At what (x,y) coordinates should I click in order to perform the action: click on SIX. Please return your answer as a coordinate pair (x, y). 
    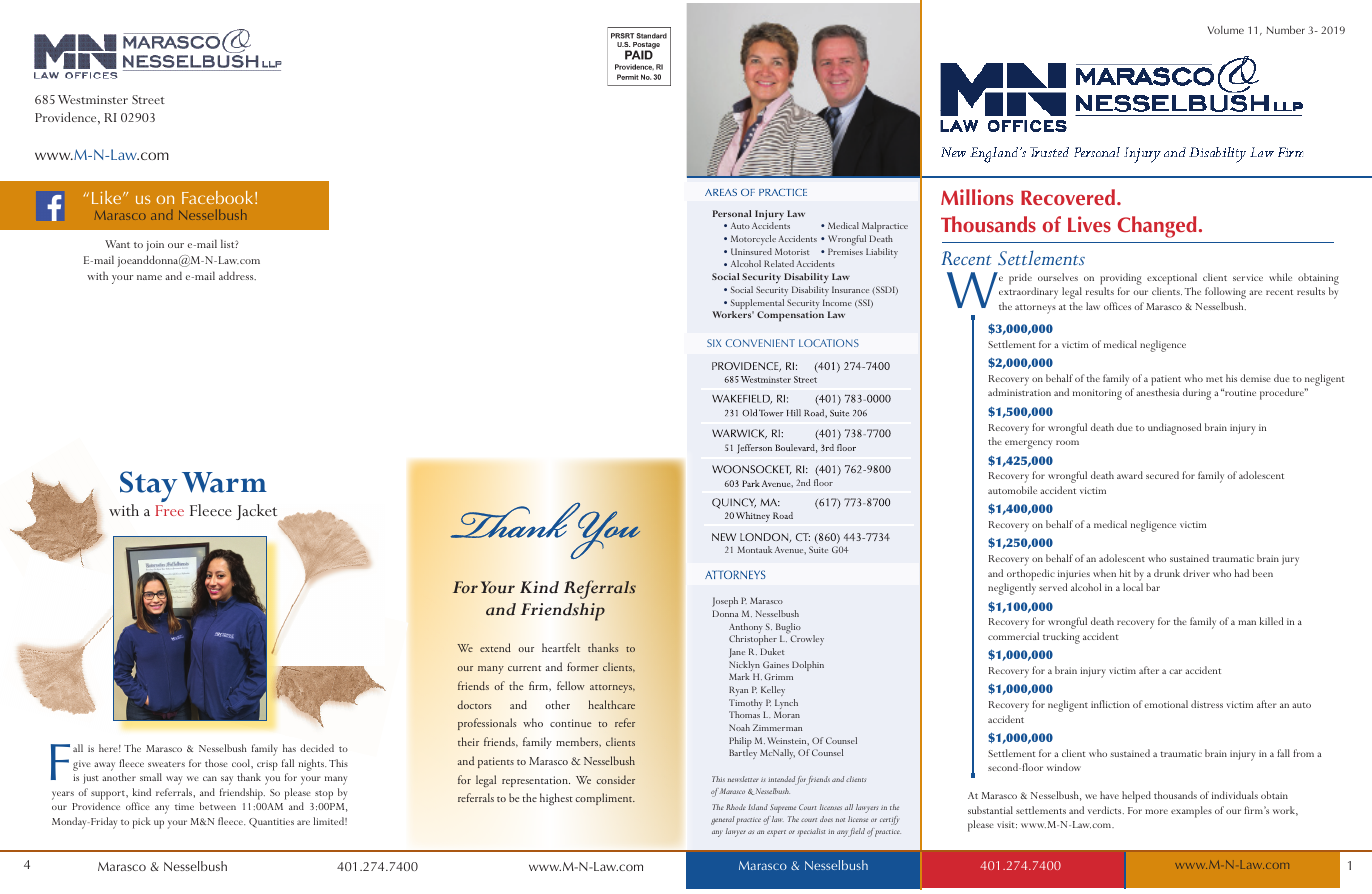
    Looking at the image, I should click on (714, 343).
